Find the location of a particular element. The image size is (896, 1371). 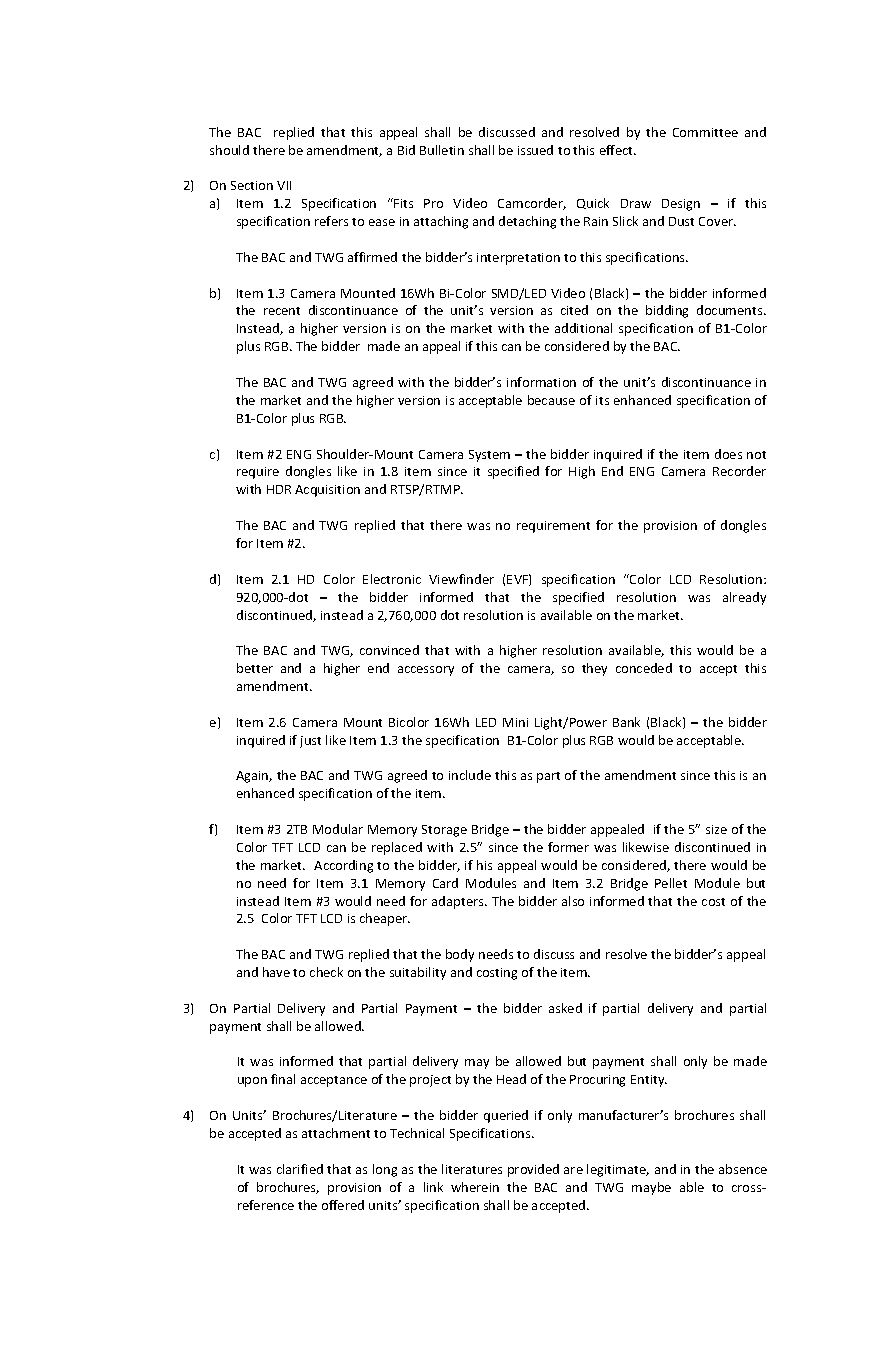

issued is located at coordinates (535, 150).
